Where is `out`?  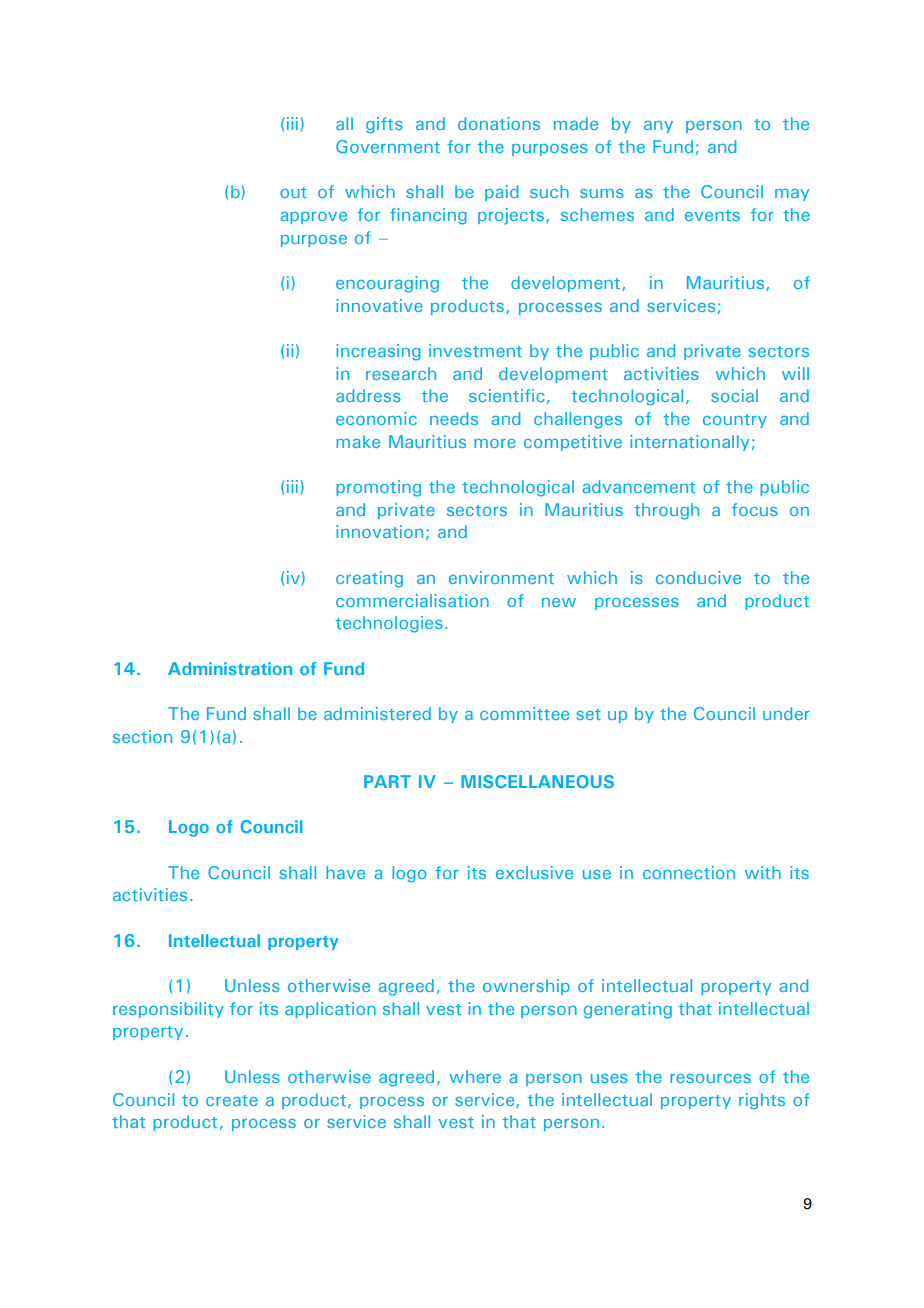
out is located at coordinates (293, 192).
